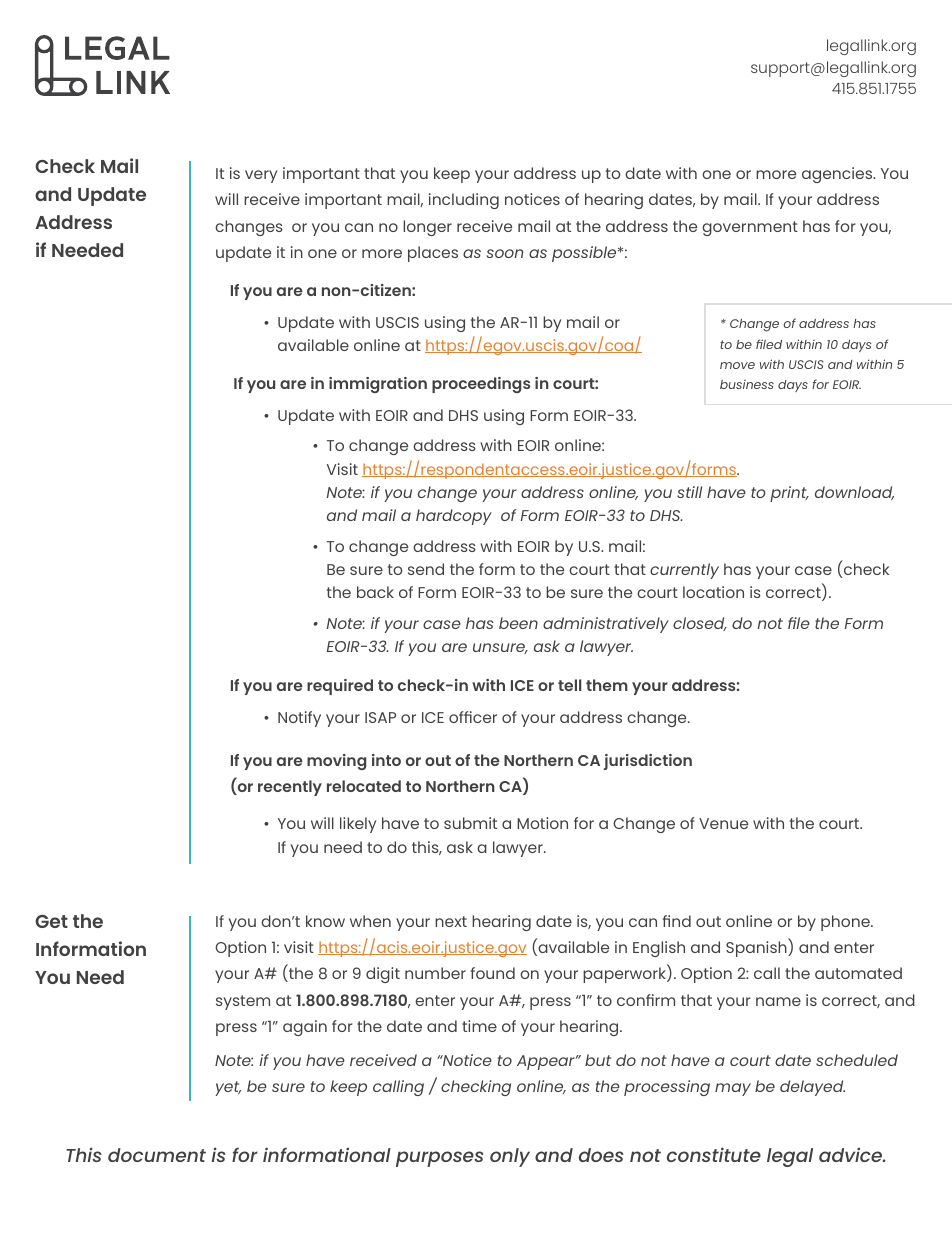 The image size is (952, 1233). What do you see at coordinates (723, 823) in the screenshot?
I see `Venue` at bounding box center [723, 823].
